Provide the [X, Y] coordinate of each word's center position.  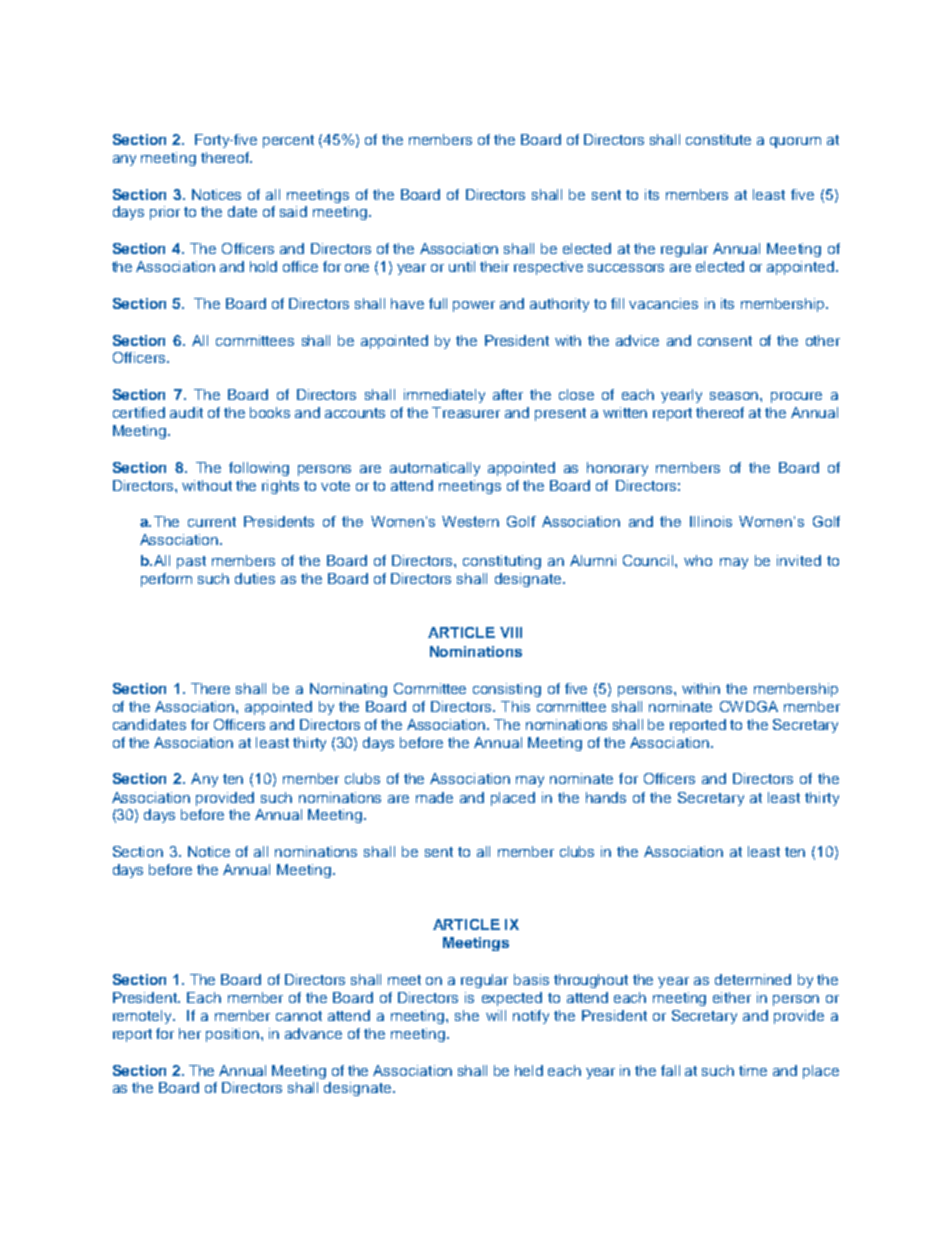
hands [606, 797]
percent [288, 141]
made [434, 797]
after [508, 394]
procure [796, 397]
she [467, 1015]
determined [753, 979]
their [494, 266]
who [698, 560]
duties [255, 578]
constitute [718, 139]
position [232, 1035]
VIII [511, 632]
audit [186, 412]
